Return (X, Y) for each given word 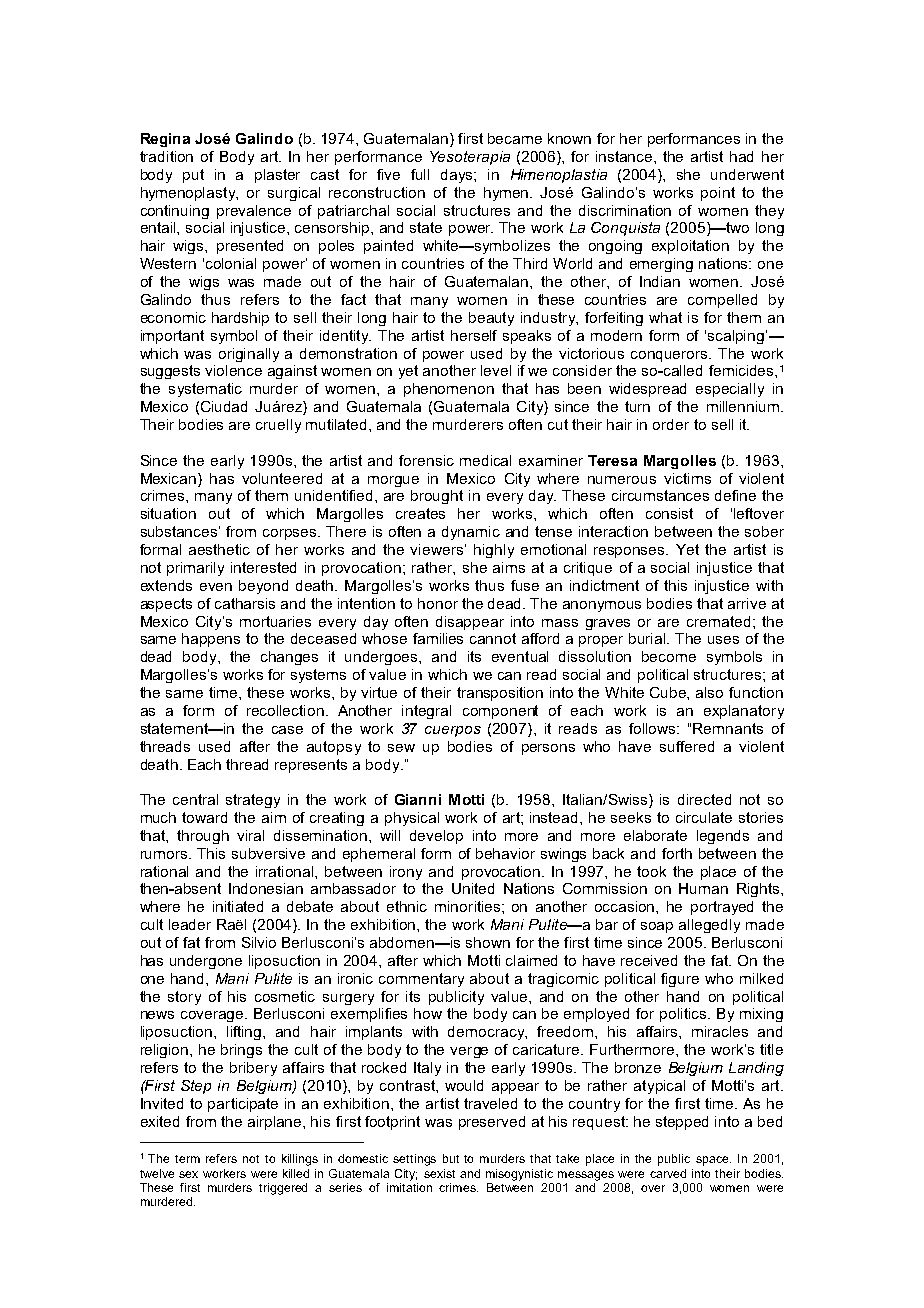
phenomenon (449, 390)
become (669, 656)
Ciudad (224, 406)
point (718, 194)
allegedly (709, 926)
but (451, 1158)
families (438, 638)
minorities (469, 906)
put (193, 176)
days (458, 176)
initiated (238, 906)
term (187, 1159)
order (671, 424)
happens (211, 640)
